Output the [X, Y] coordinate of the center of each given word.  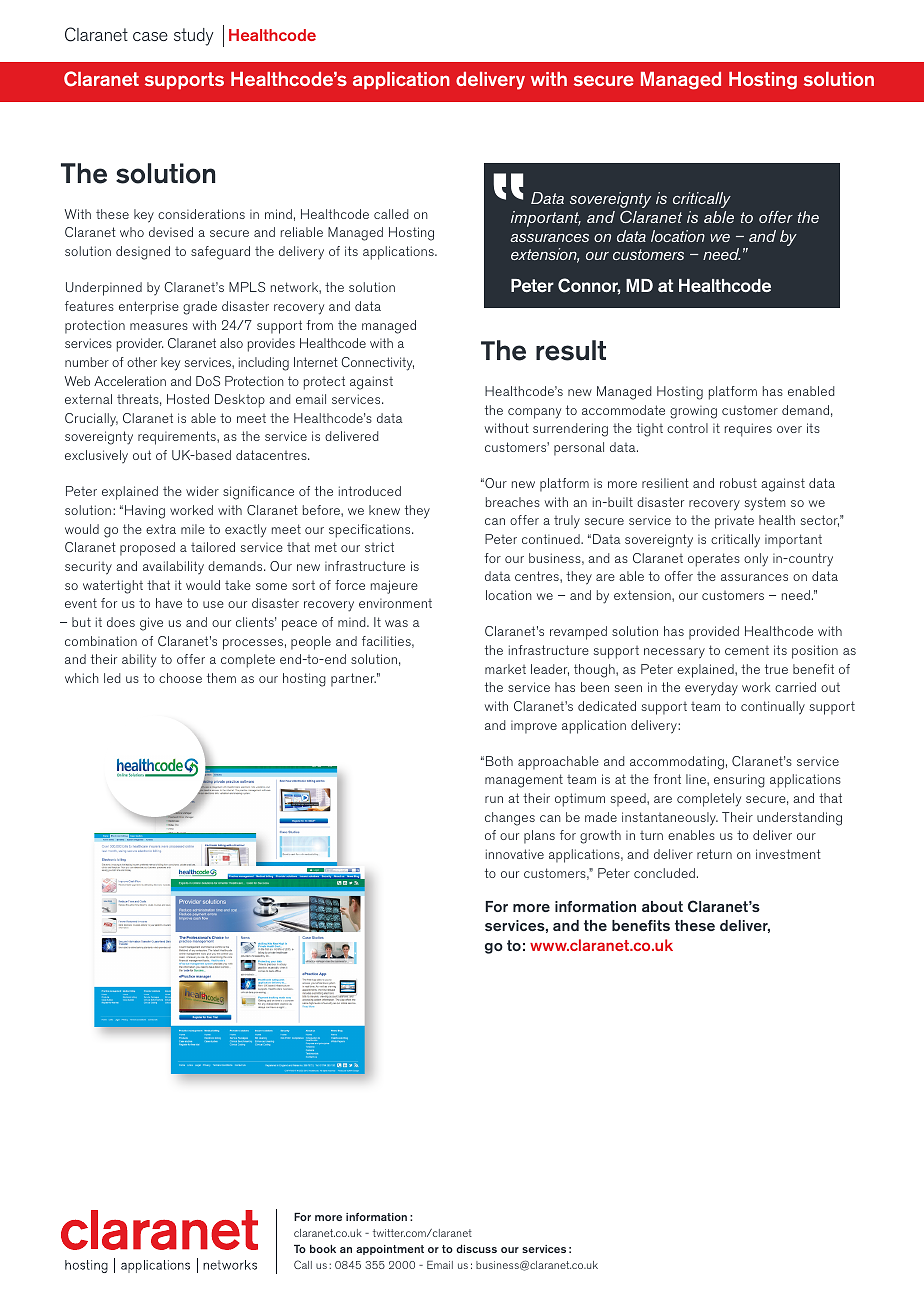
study [194, 37]
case [150, 36]
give [151, 624]
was [396, 623]
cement [747, 650]
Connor [589, 286]
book [323, 1249]
